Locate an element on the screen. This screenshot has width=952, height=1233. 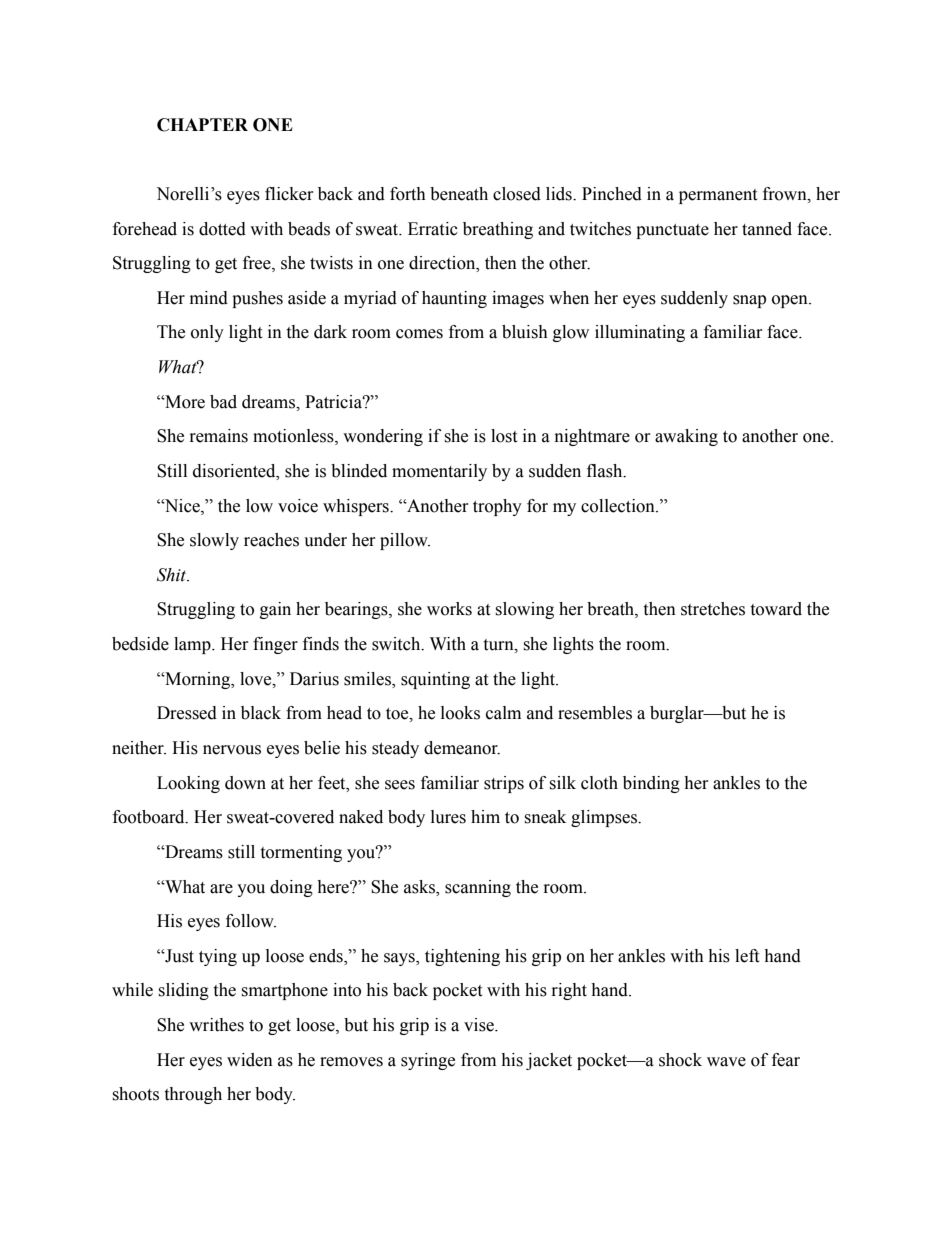
comes is located at coordinates (419, 334).
